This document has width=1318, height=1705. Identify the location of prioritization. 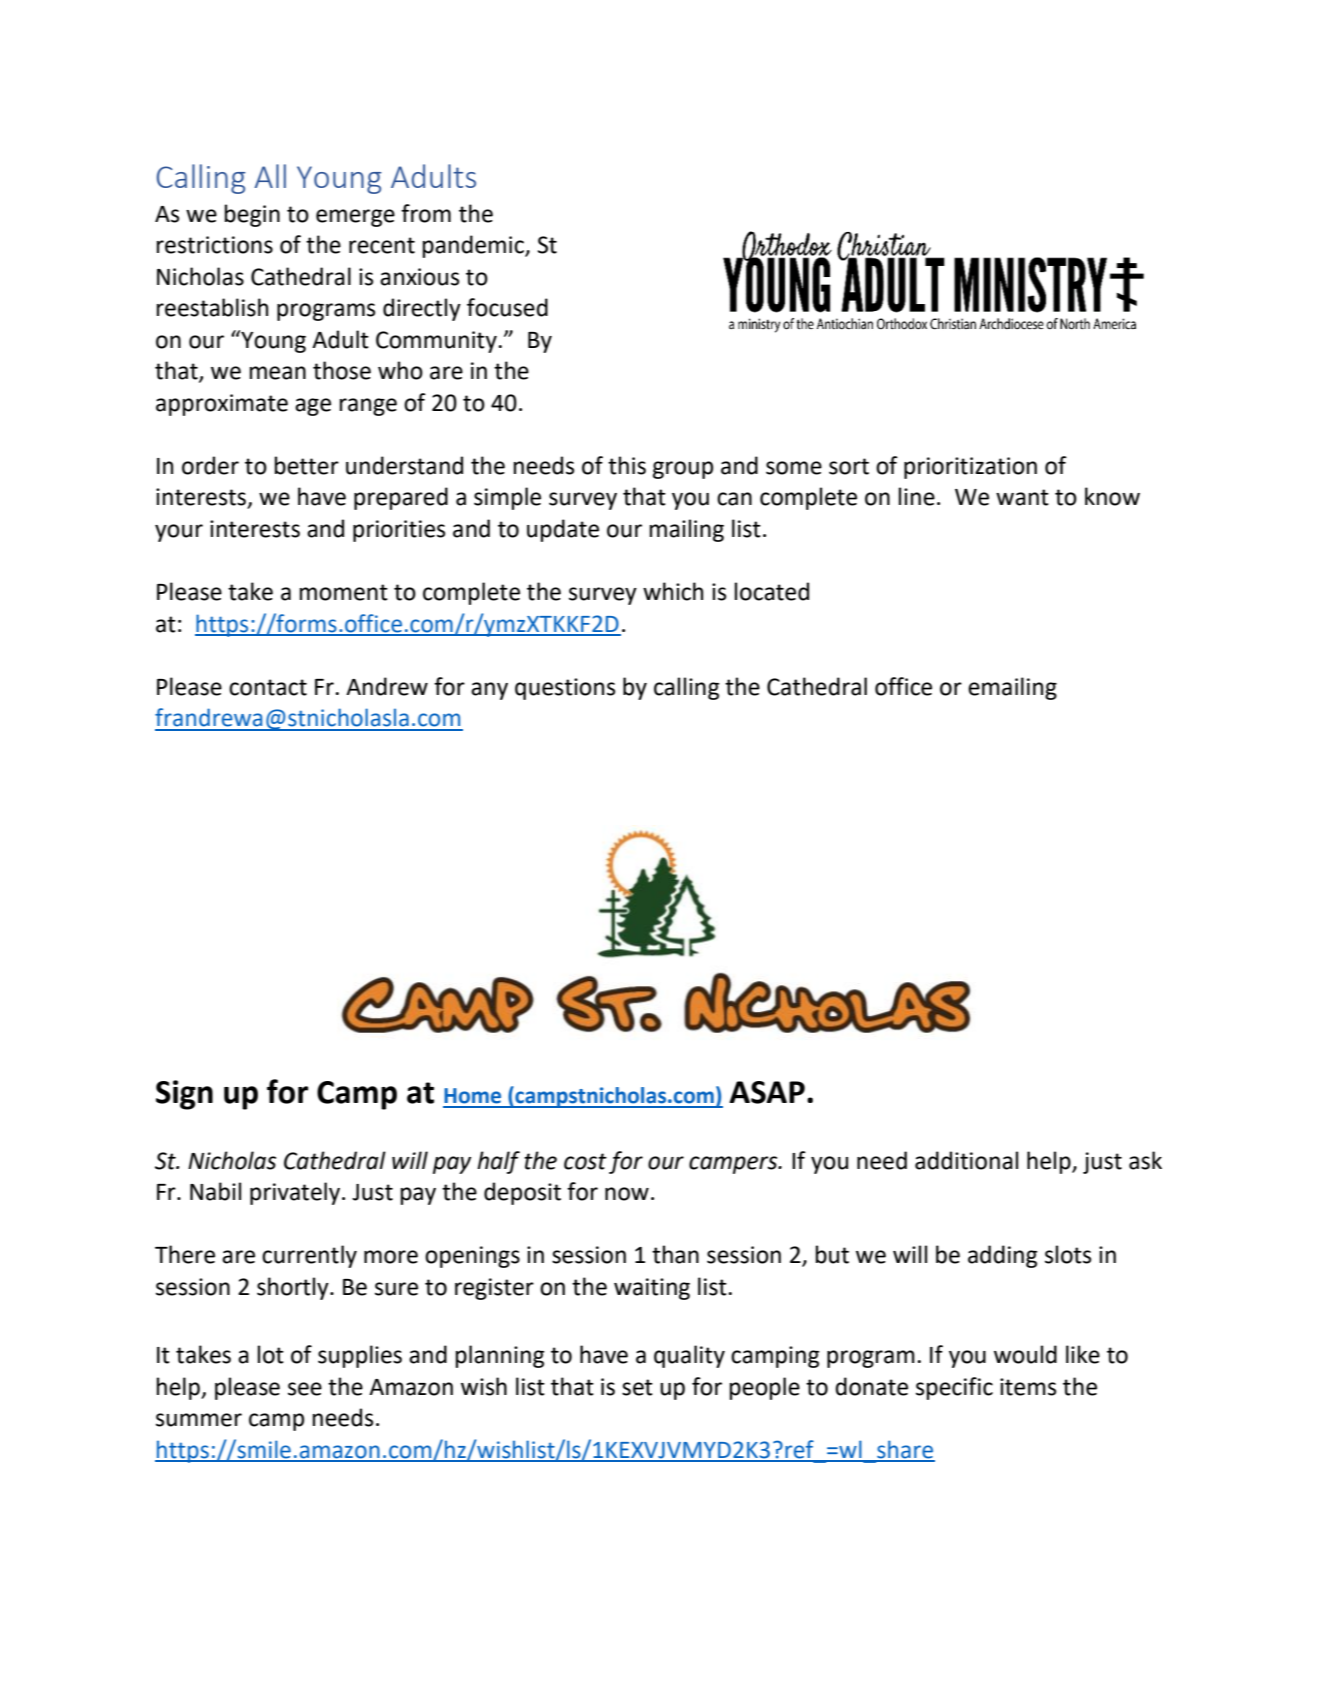
(970, 468).
